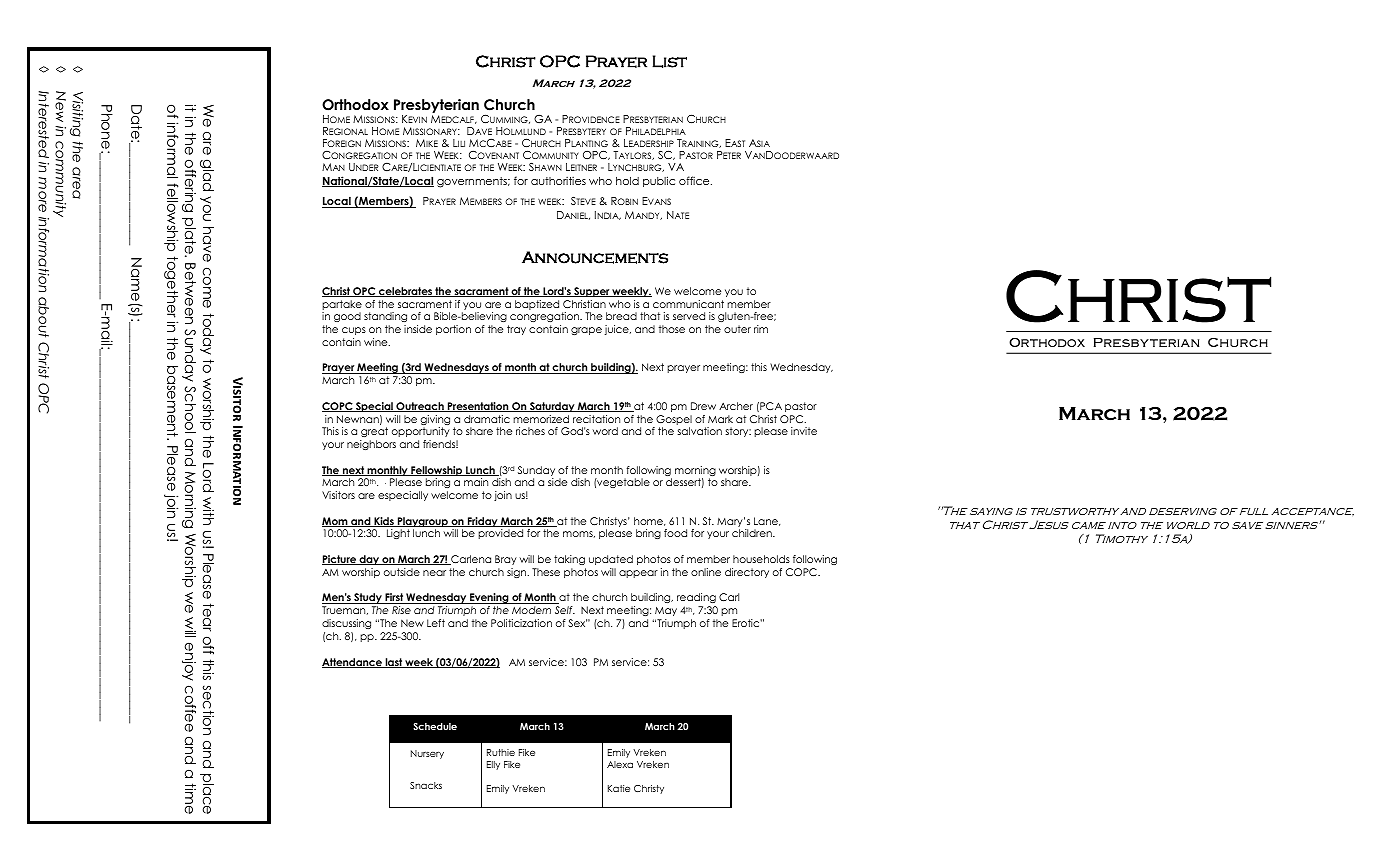 The image size is (1400, 850). I want to click on office, so click(695, 180).
